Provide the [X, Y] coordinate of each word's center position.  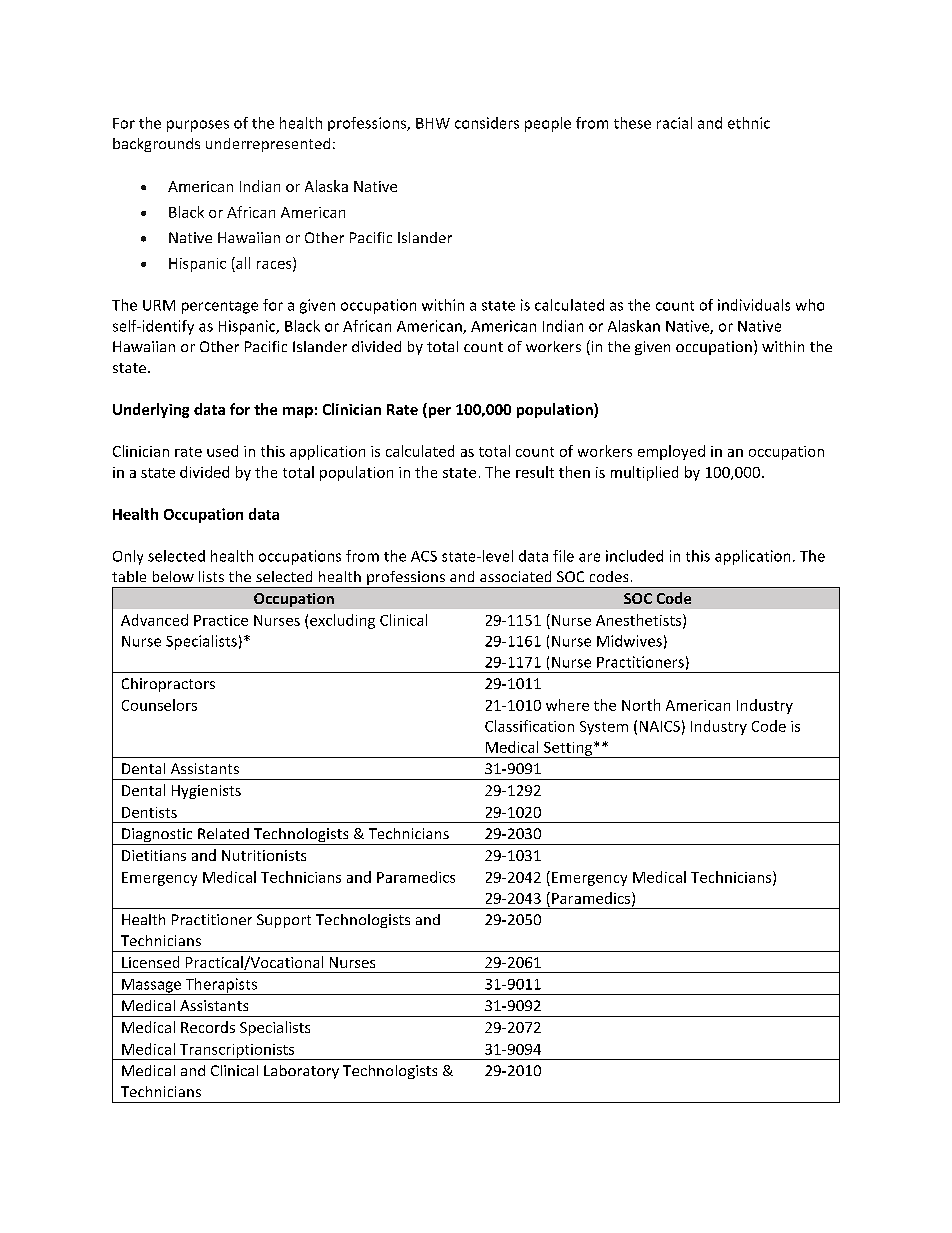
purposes [198, 126]
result [535, 472]
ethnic [749, 123]
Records [208, 1027]
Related [223, 833]
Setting [568, 750]
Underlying [151, 410]
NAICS [660, 726]
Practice [221, 620]
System [604, 728]
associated [515, 576]
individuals [754, 305]
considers [487, 123]
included [634, 556]
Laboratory [301, 1072]
